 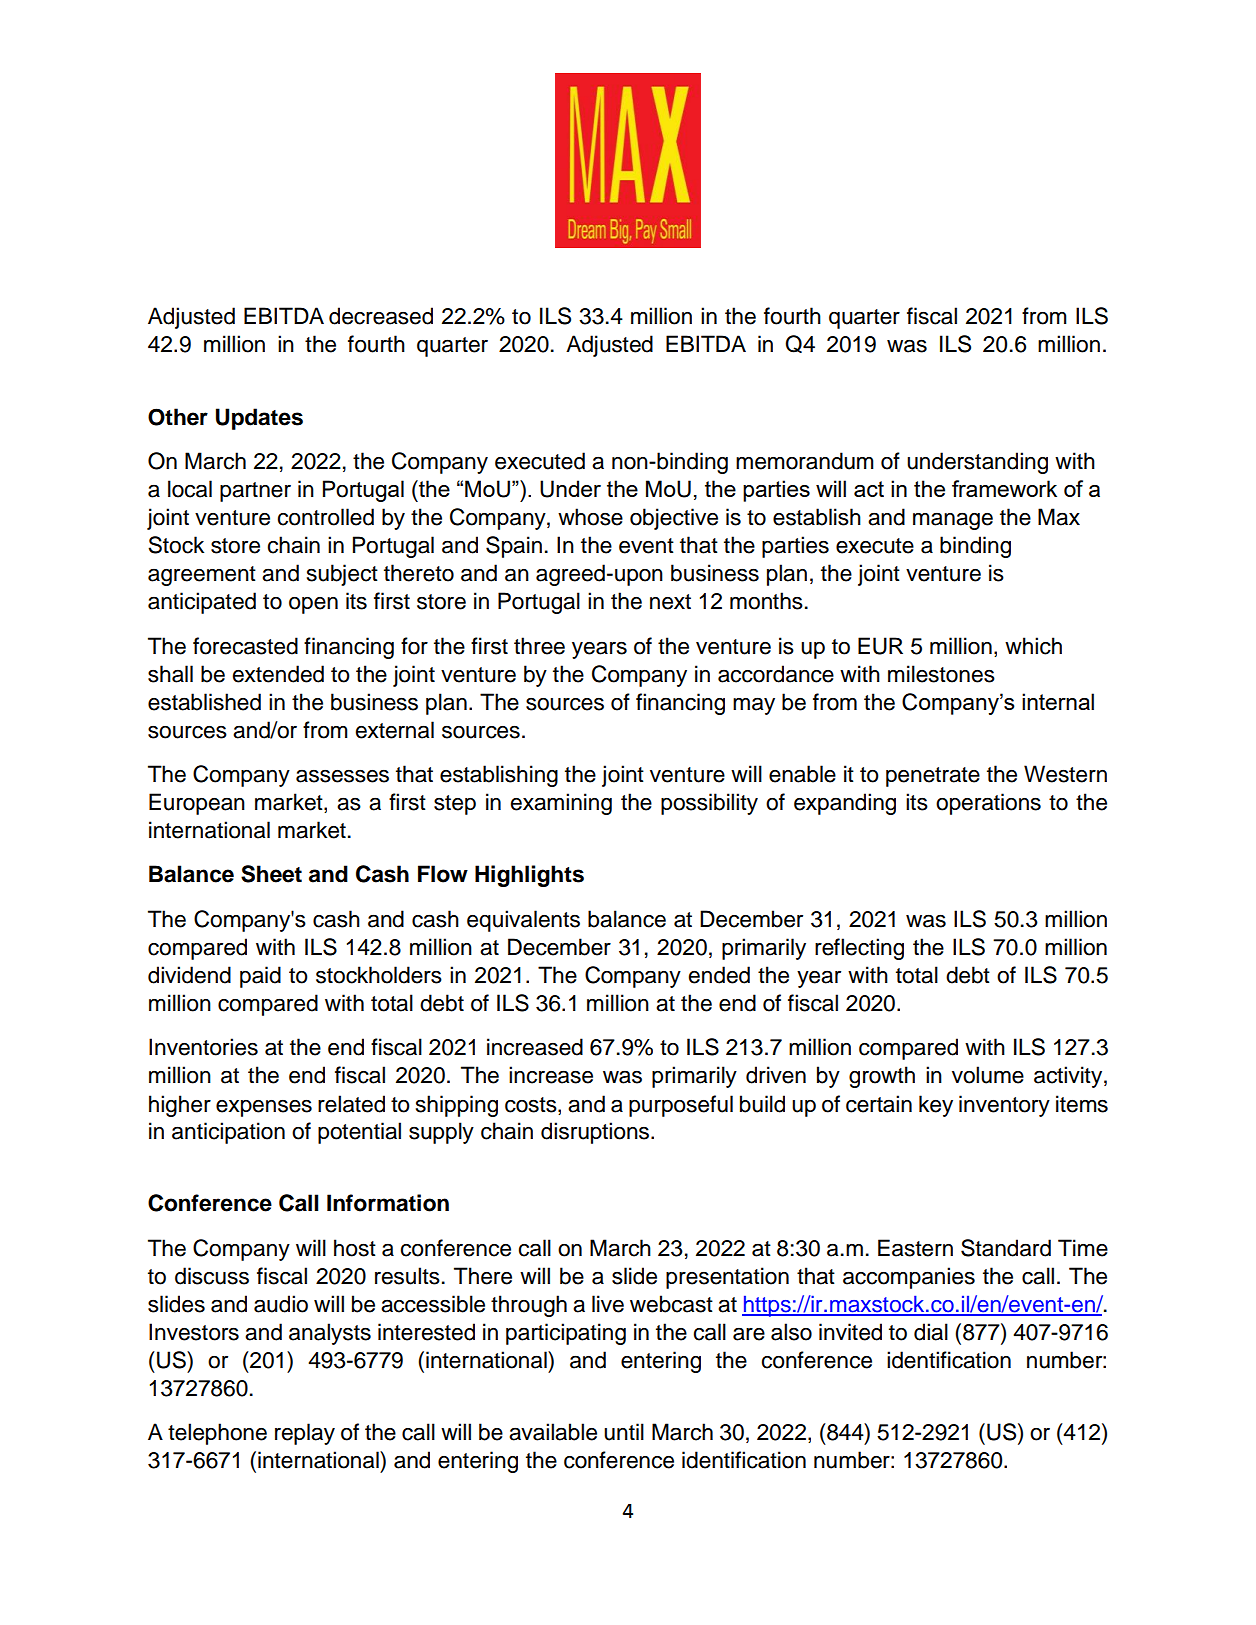 What do you see at coordinates (624, 1432) in the screenshot?
I see `until` at bounding box center [624, 1432].
